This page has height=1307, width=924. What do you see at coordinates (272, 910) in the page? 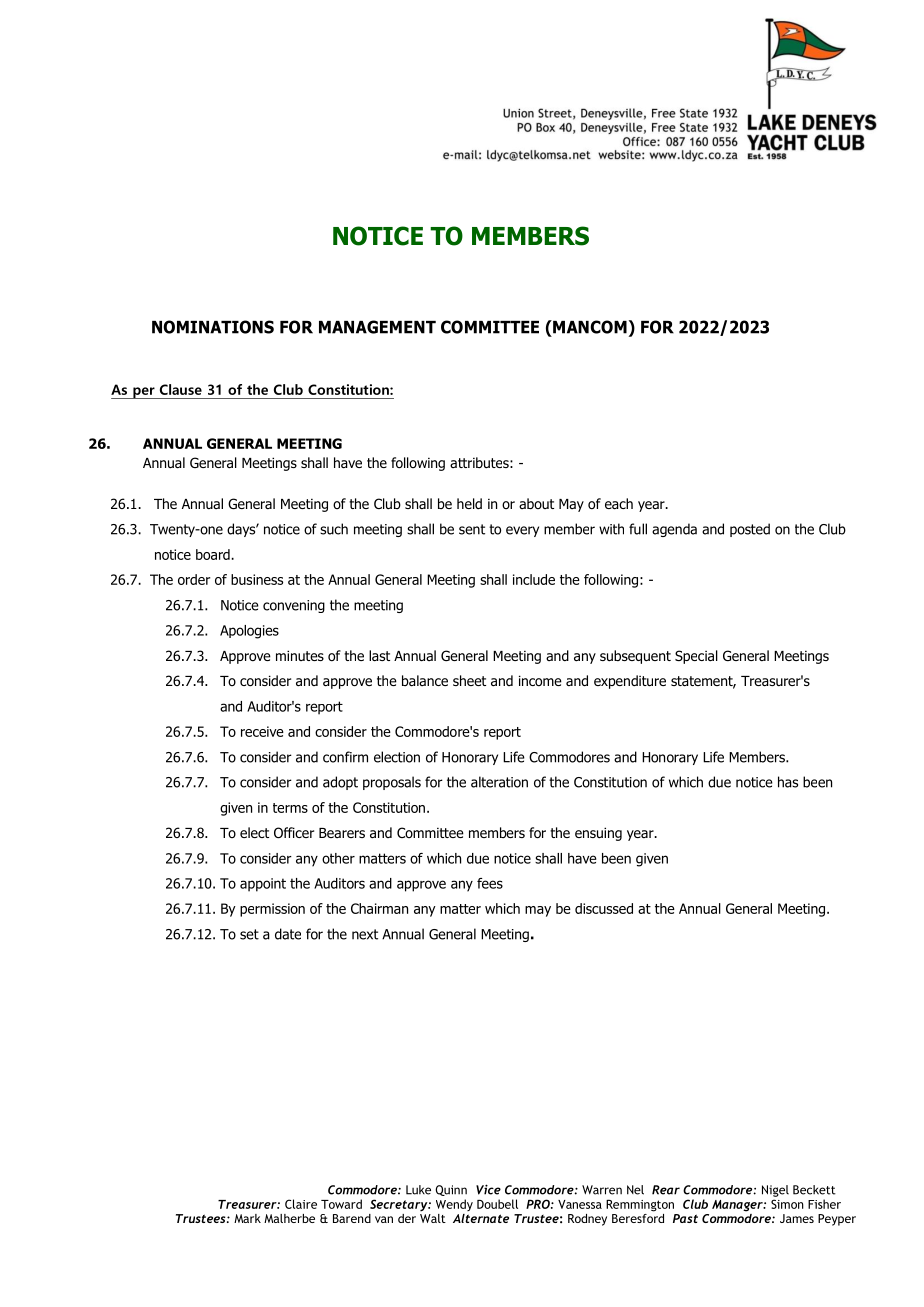
I see `permission` at bounding box center [272, 910].
